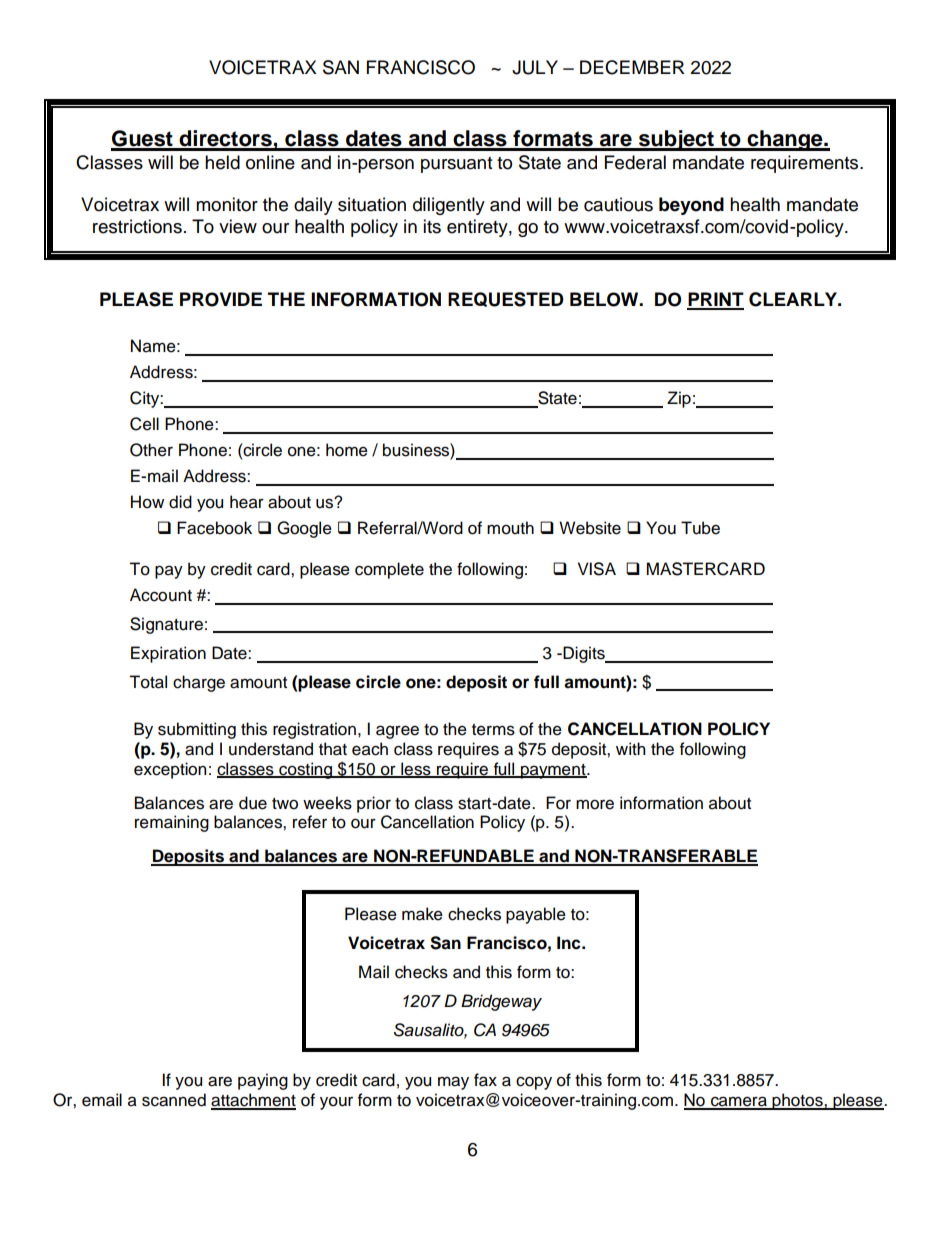 This screenshot has height=1233, width=952. Describe the element at coordinates (161, 595) in the screenshot. I see `Account` at that location.
